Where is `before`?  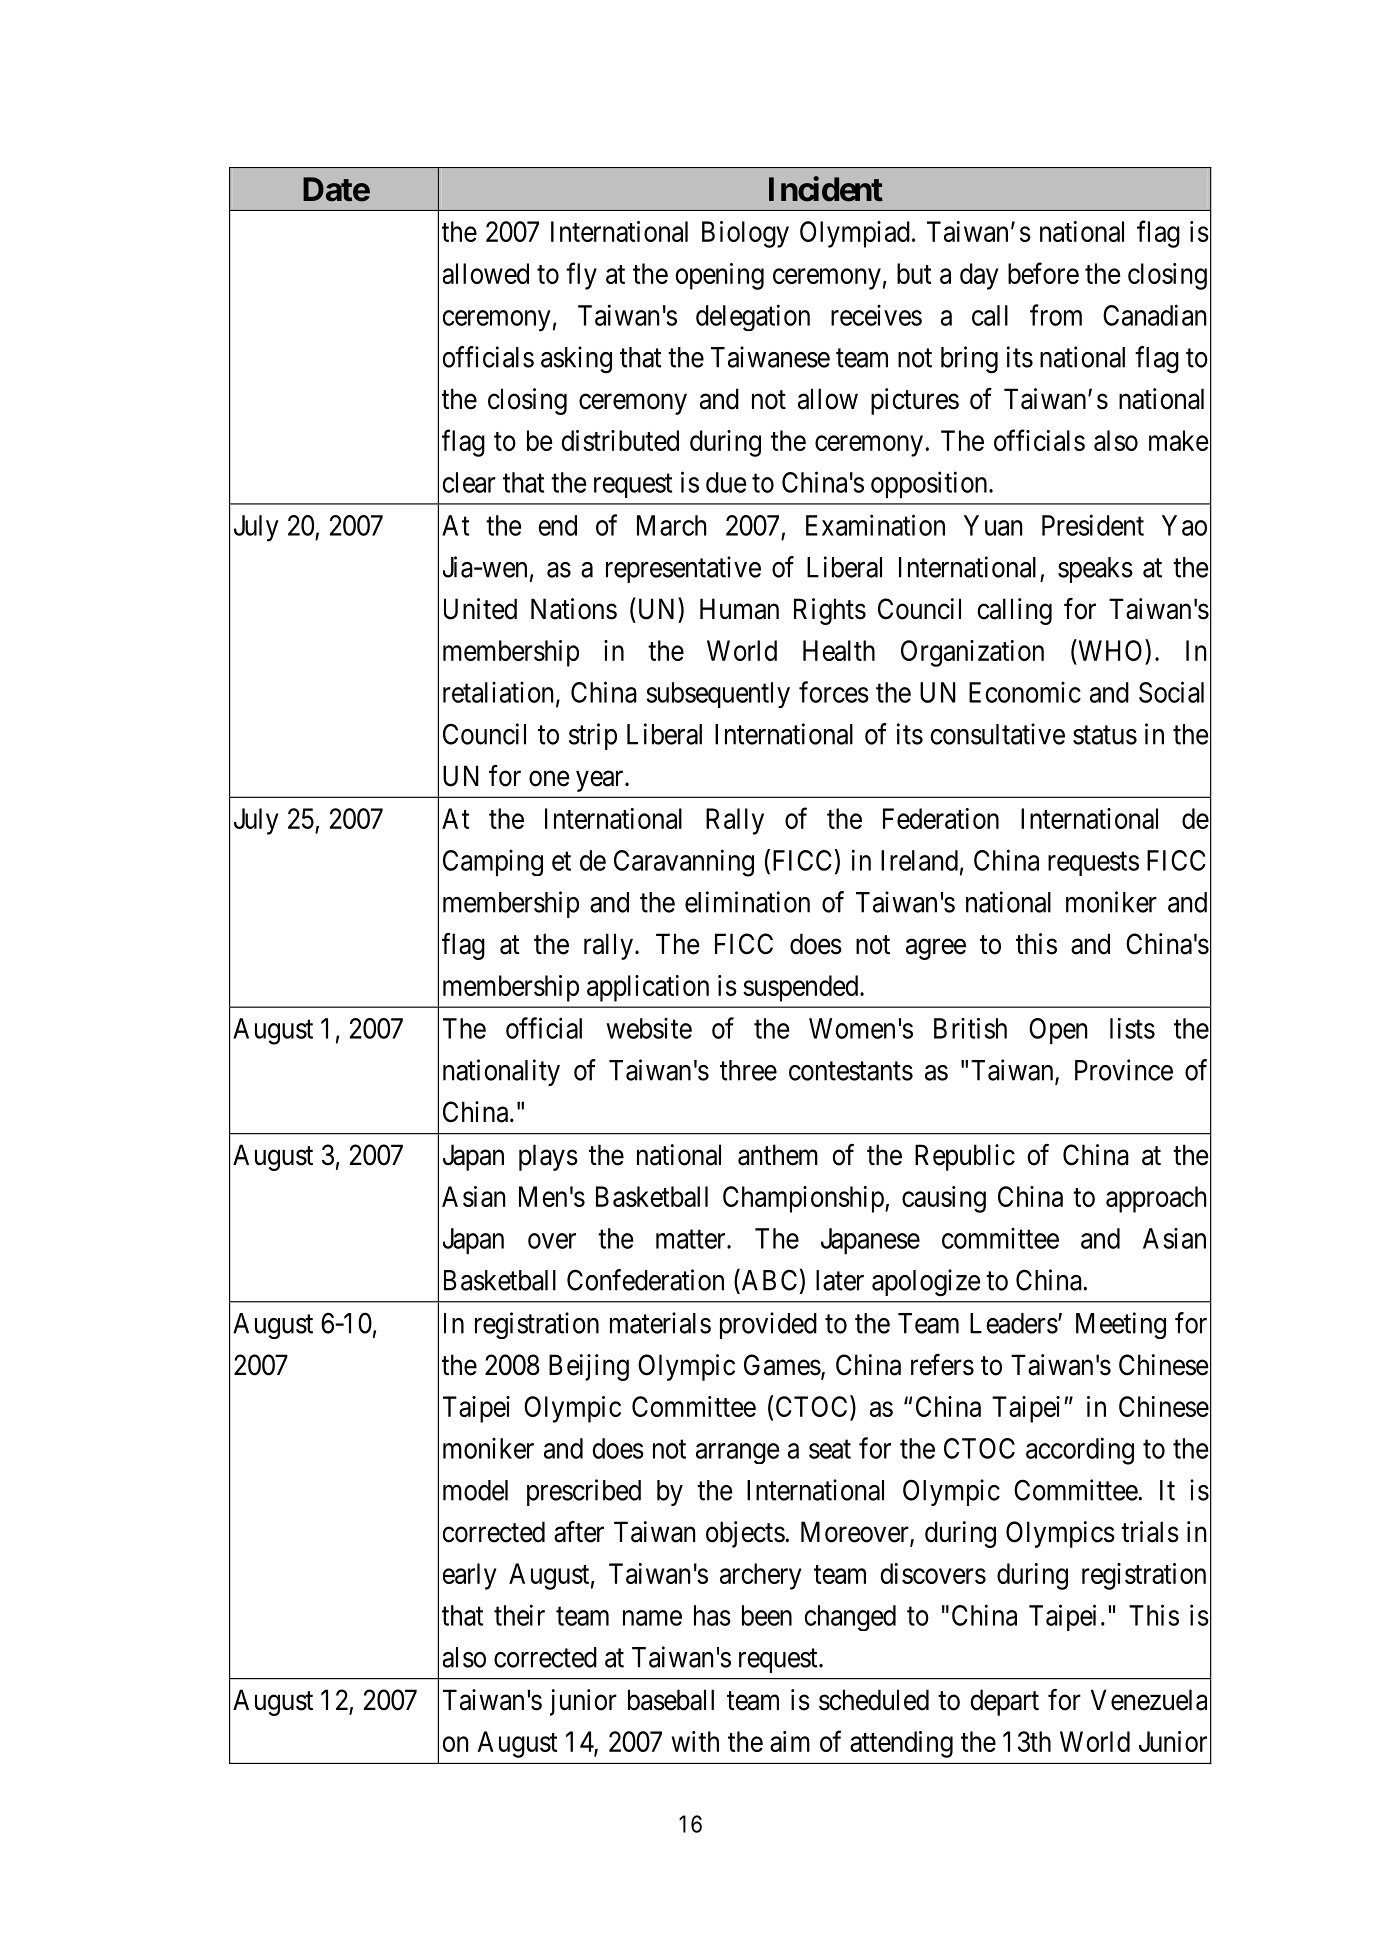 before is located at coordinates (1043, 273).
